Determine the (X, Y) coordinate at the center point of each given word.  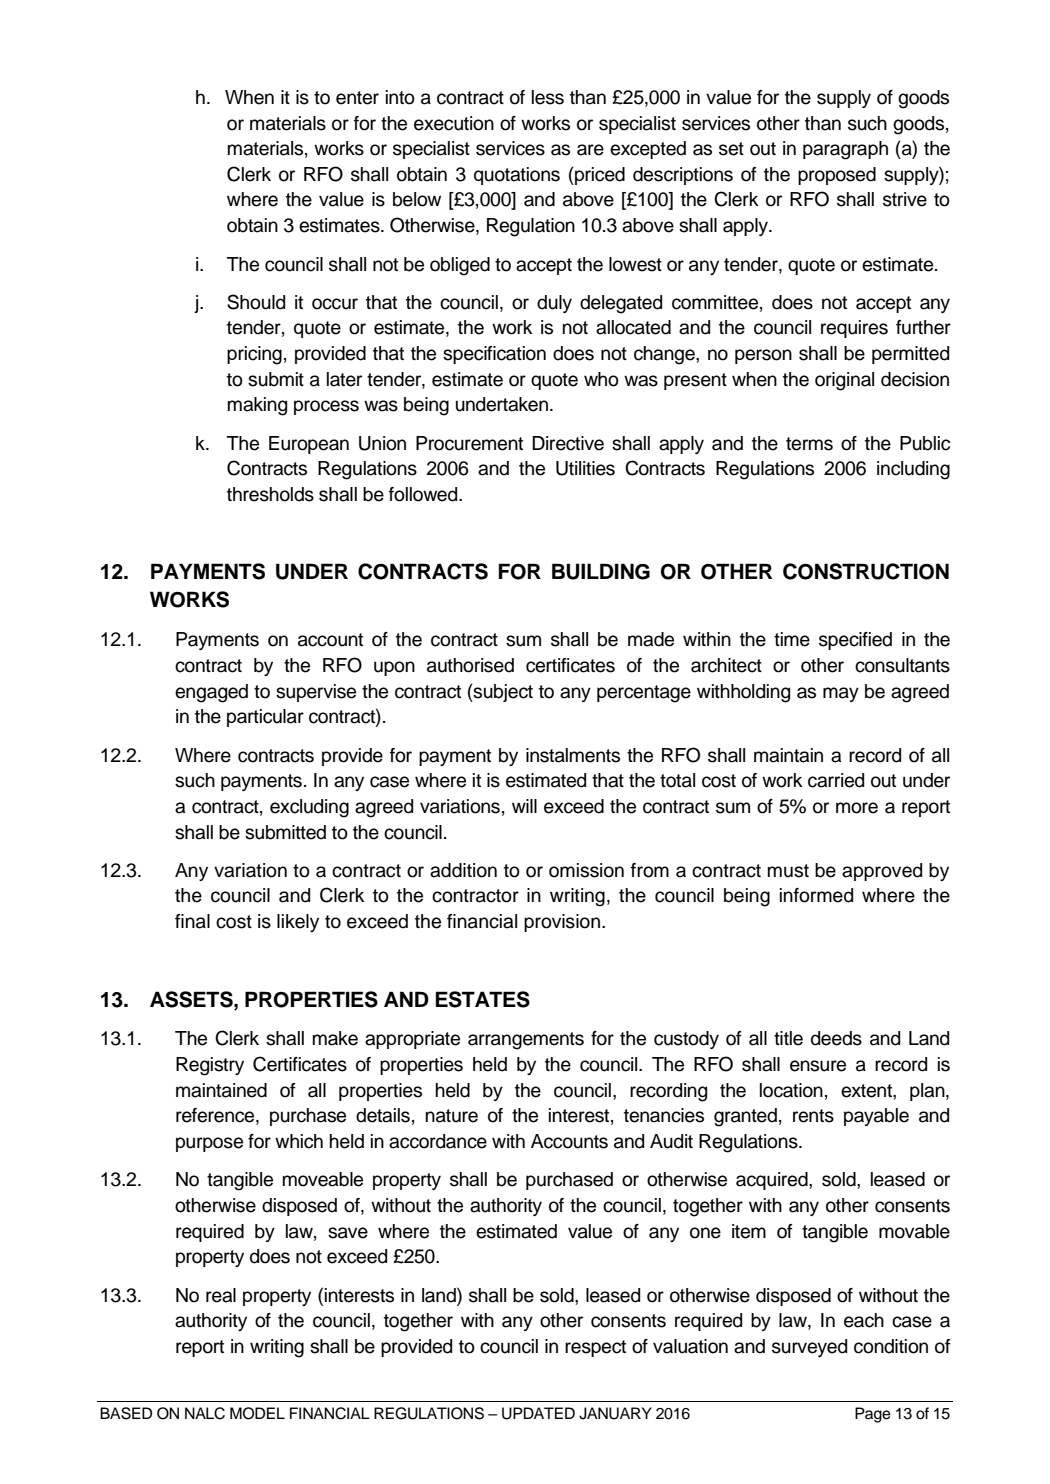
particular (265, 718)
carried (836, 780)
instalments (573, 755)
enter (357, 98)
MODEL (257, 1413)
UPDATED (538, 1413)
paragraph (845, 150)
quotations (517, 176)
